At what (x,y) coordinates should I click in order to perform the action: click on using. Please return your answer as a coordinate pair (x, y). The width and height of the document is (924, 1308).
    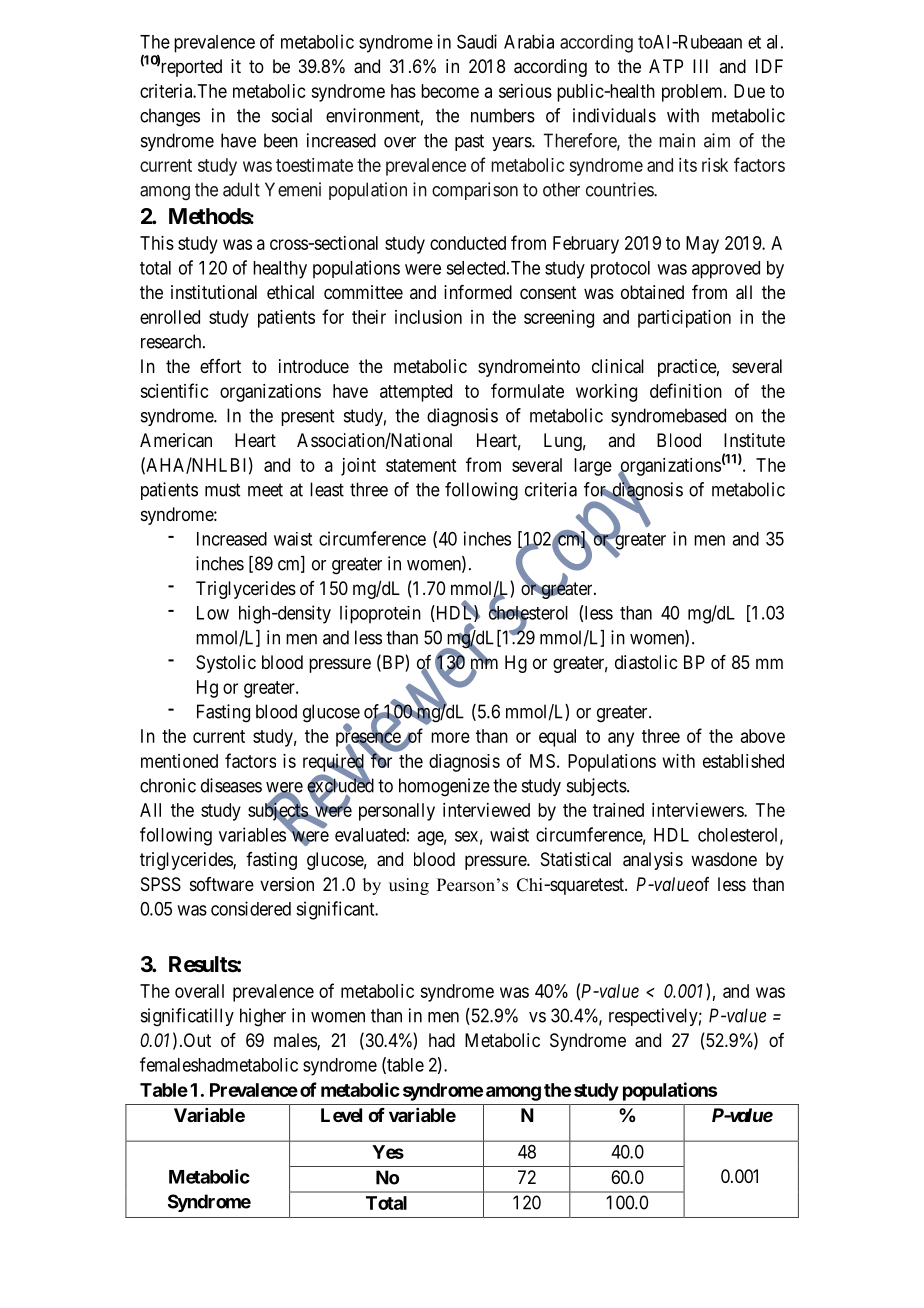
    Looking at the image, I should click on (409, 886).
